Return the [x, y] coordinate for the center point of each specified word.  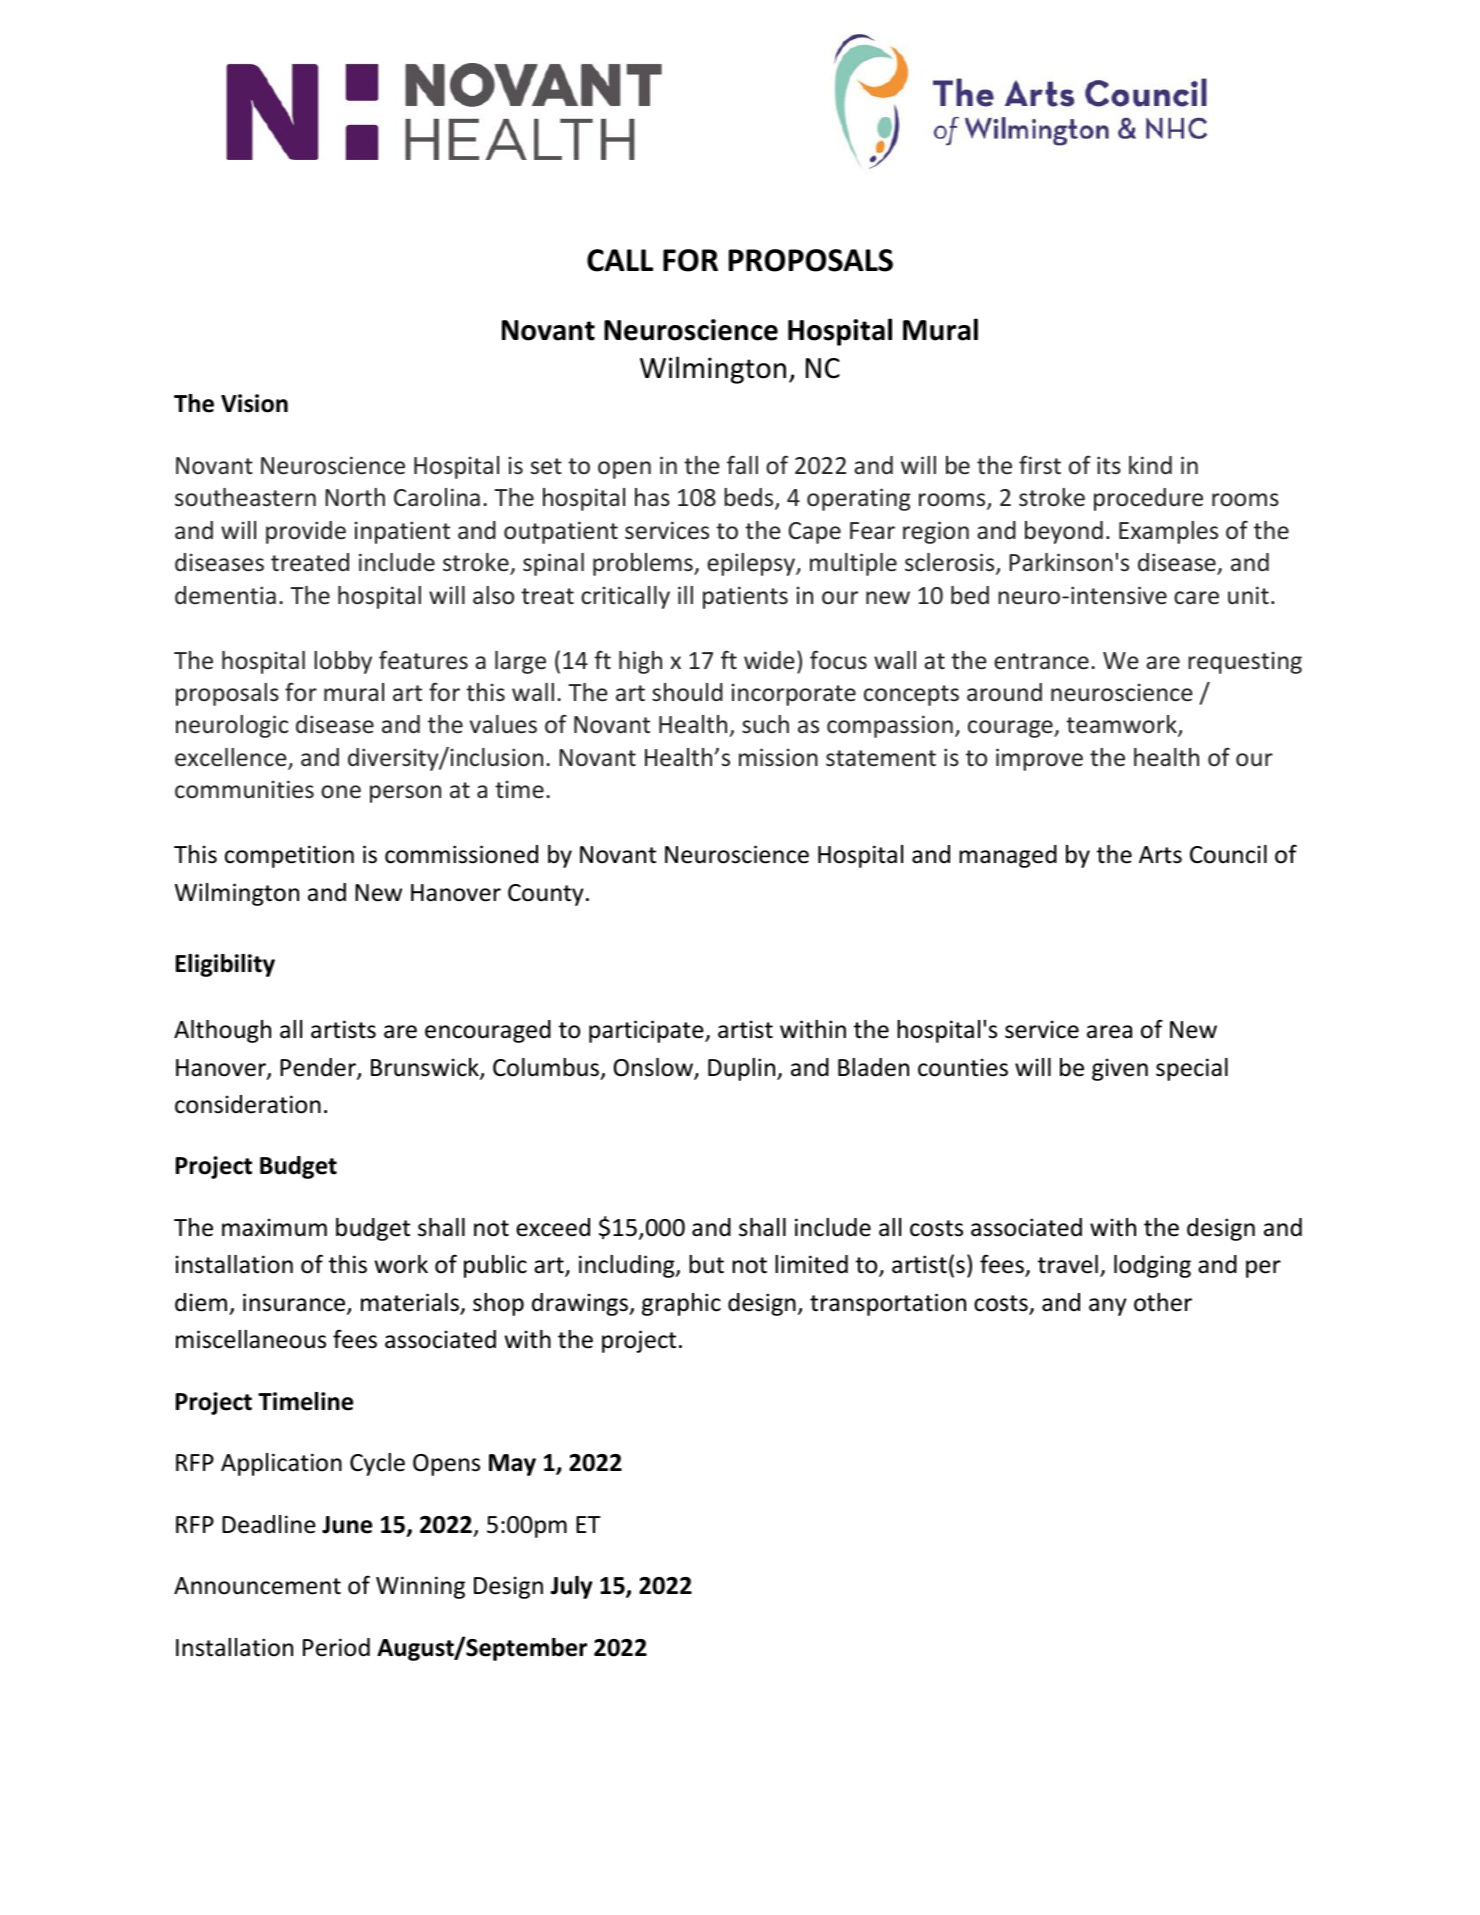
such [765, 724]
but [706, 1264]
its [1109, 465]
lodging [1152, 1266]
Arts [1160, 855]
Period [336, 1647]
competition [289, 856]
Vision [254, 403]
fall [742, 464]
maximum [274, 1227]
